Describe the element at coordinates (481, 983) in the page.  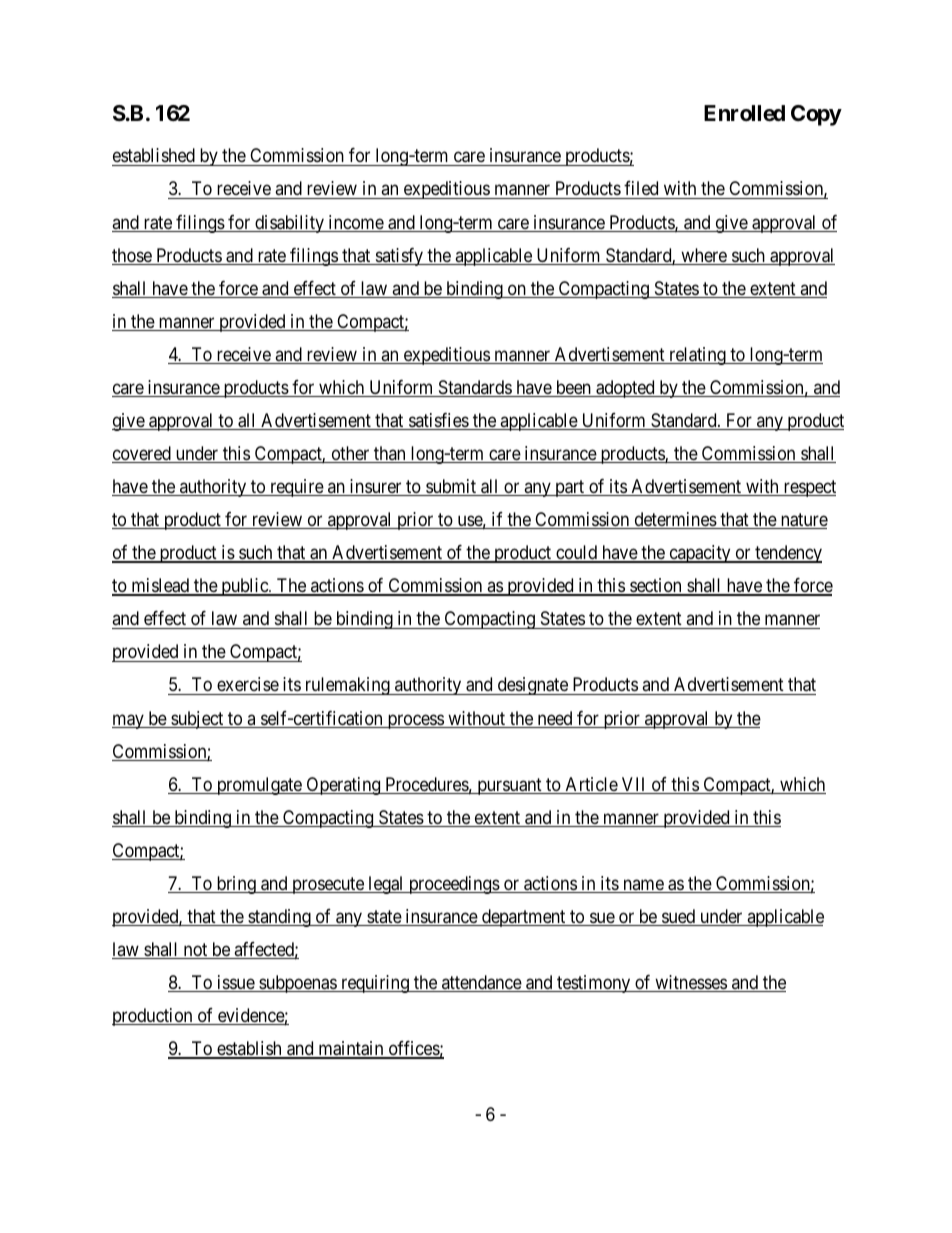
I see `attendance` at that location.
